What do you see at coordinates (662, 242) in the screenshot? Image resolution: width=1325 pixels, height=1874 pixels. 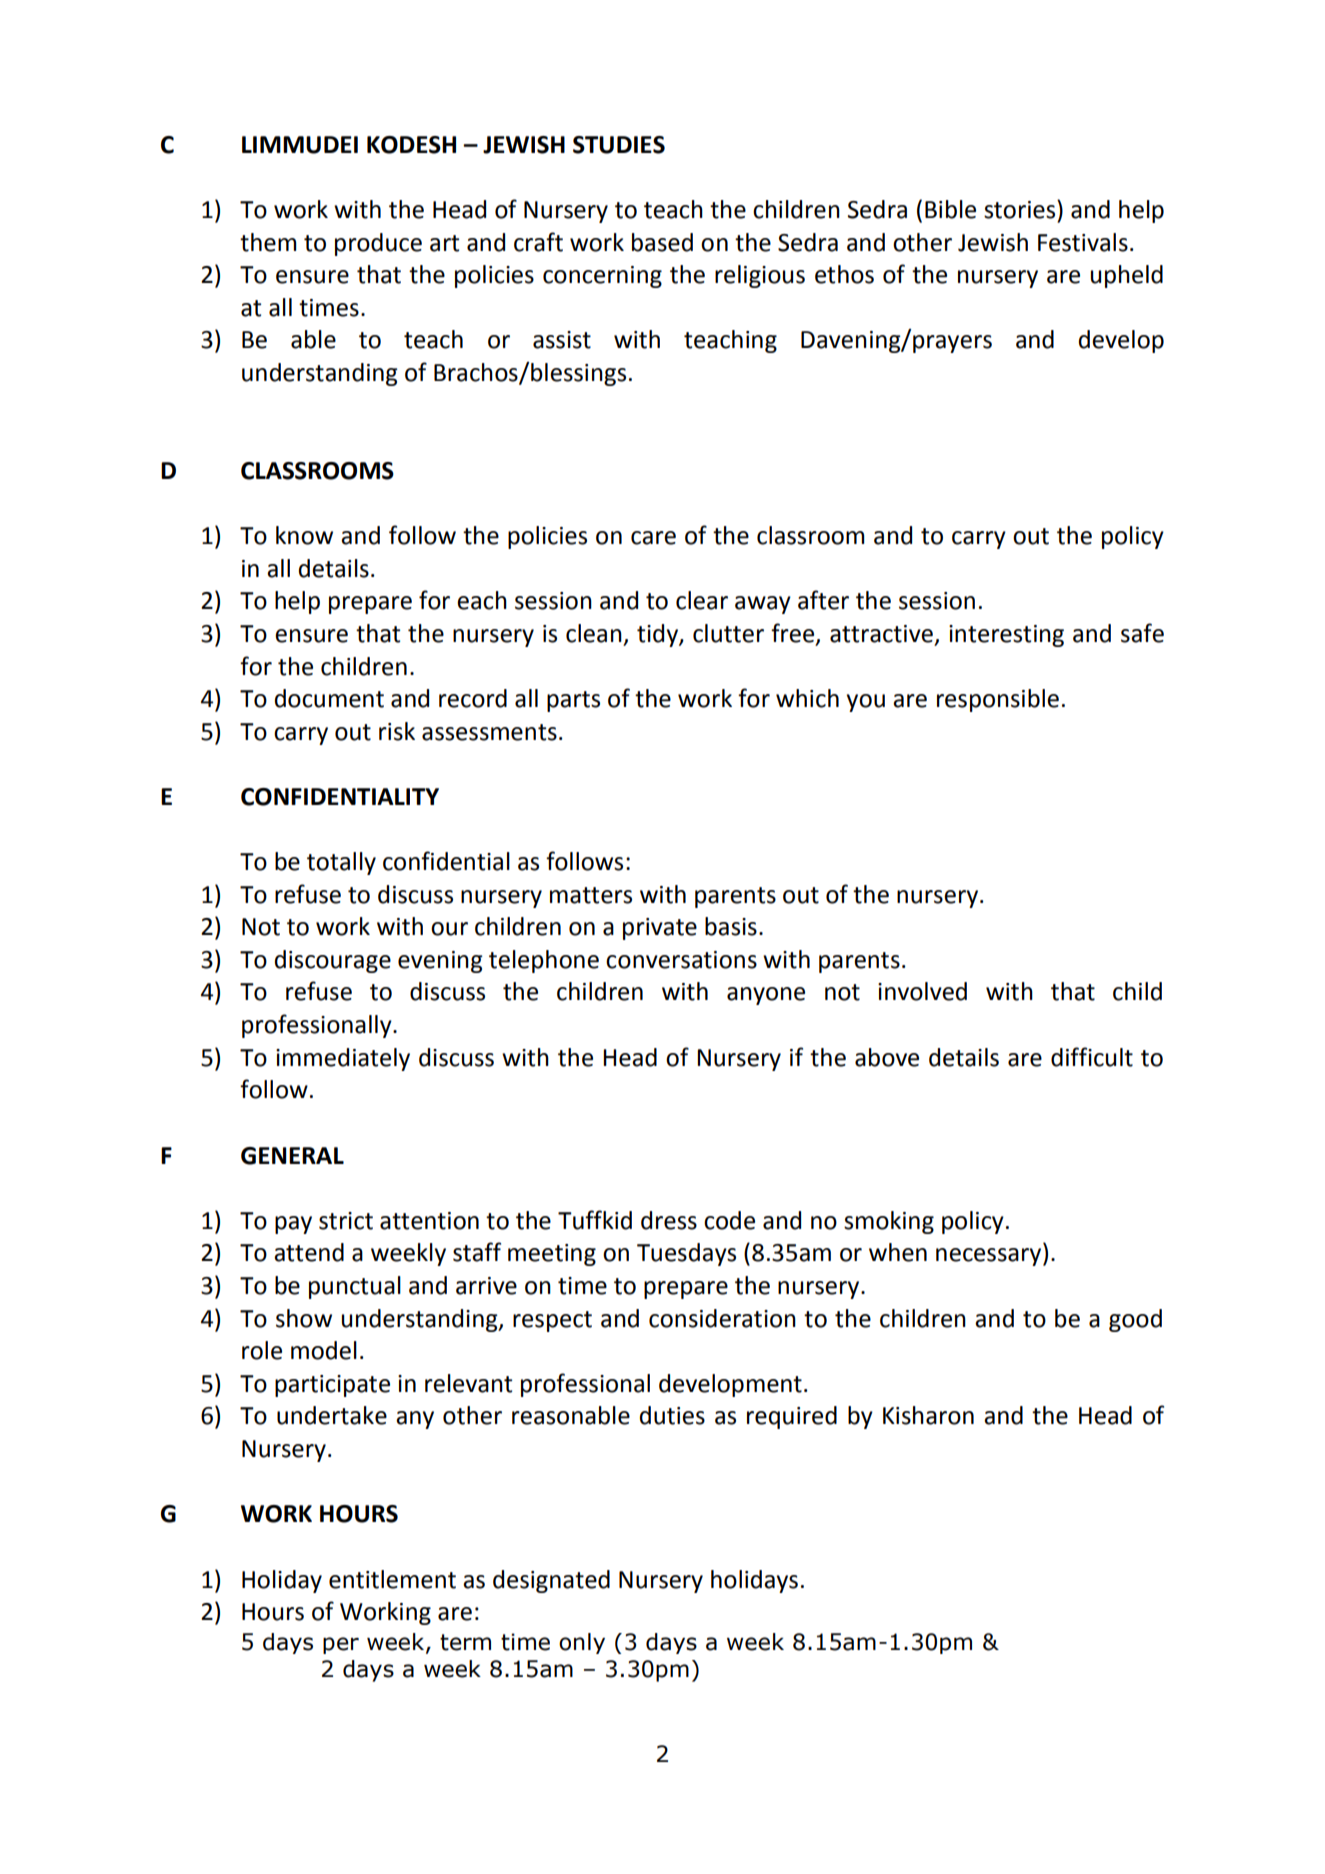 I see `based` at bounding box center [662, 242].
